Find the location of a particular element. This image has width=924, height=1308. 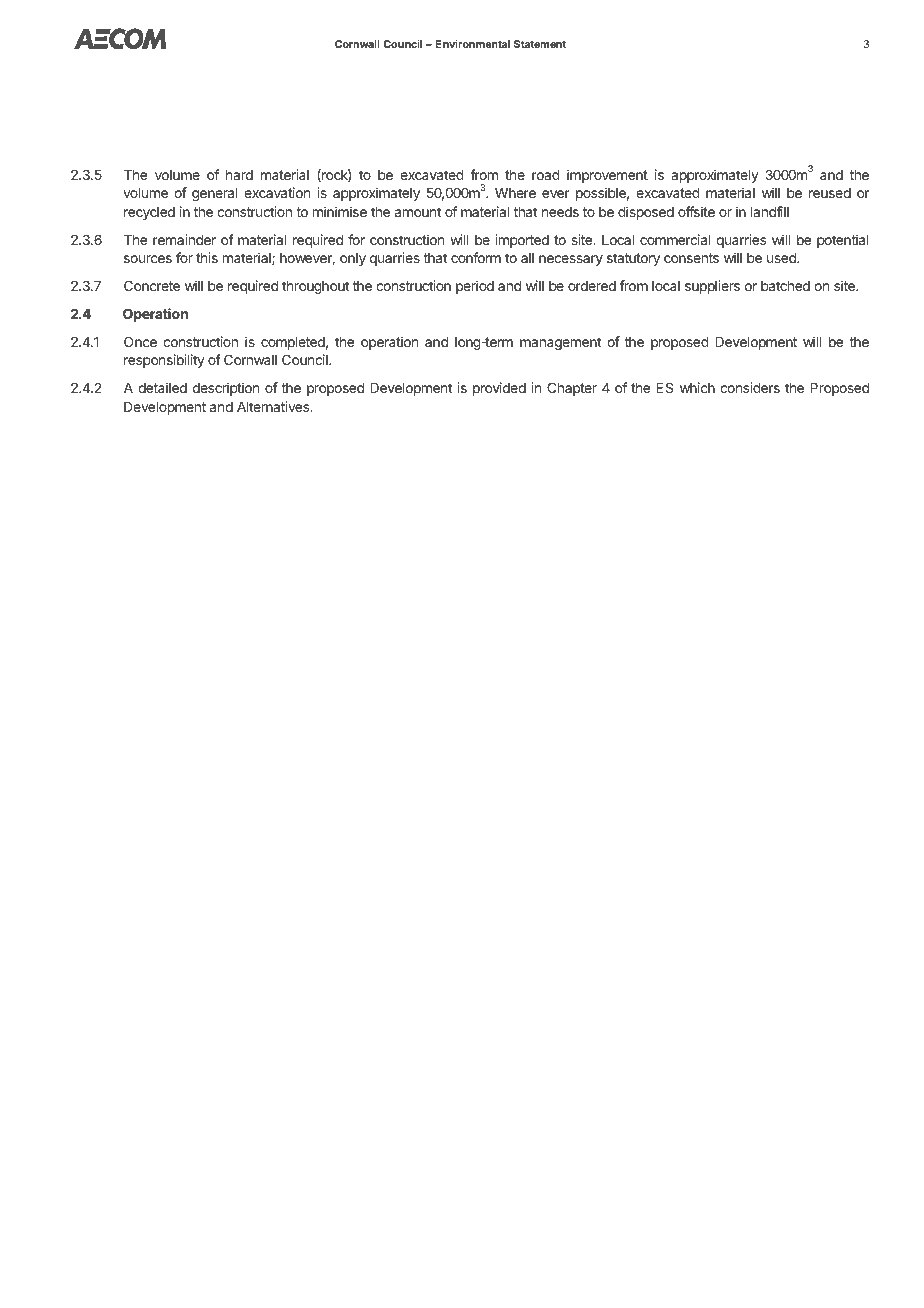

provided is located at coordinates (499, 389).
